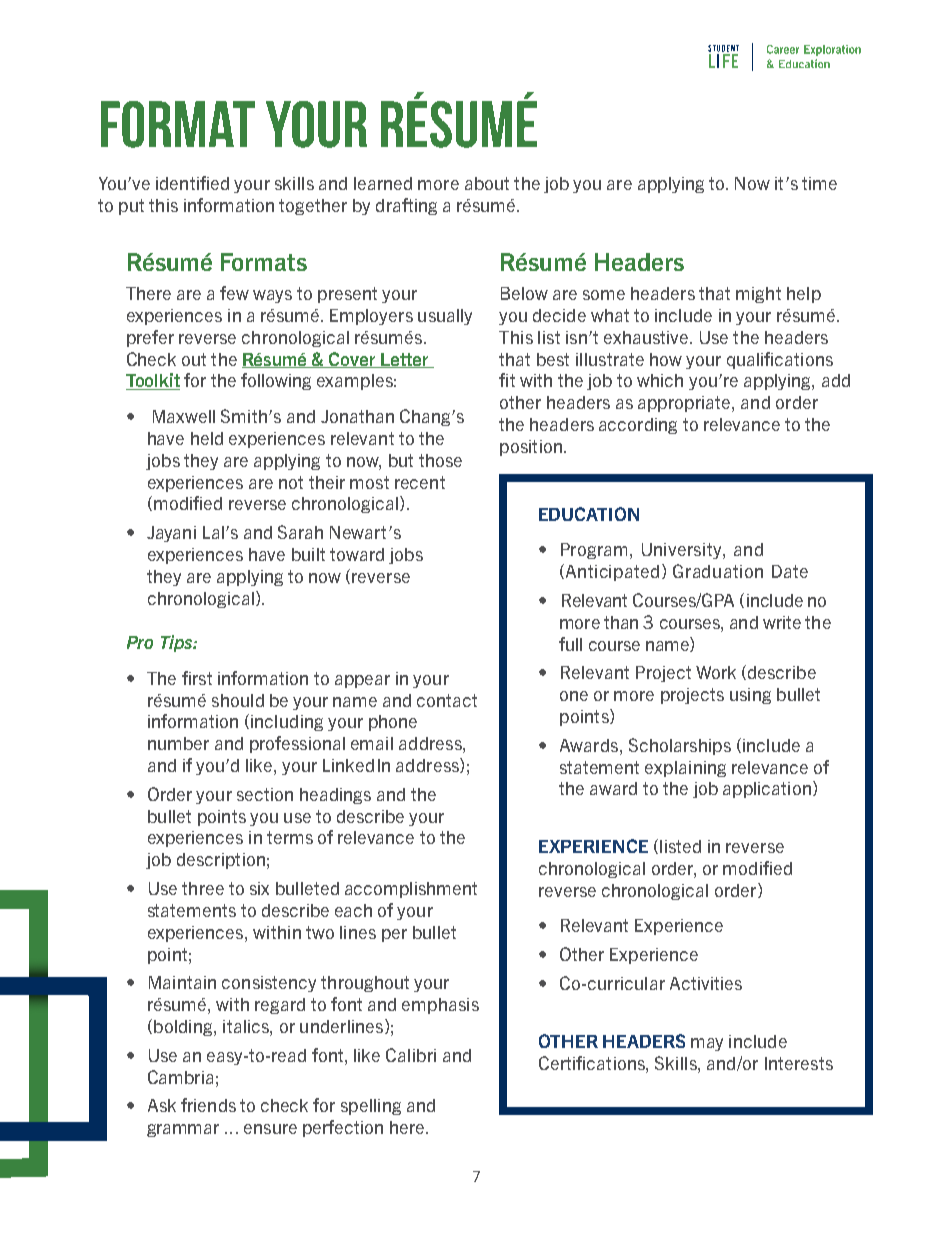 The height and width of the document is (1233, 952). Describe the element at coordinates (420, 482) in the document. I see `recent` at that location.
